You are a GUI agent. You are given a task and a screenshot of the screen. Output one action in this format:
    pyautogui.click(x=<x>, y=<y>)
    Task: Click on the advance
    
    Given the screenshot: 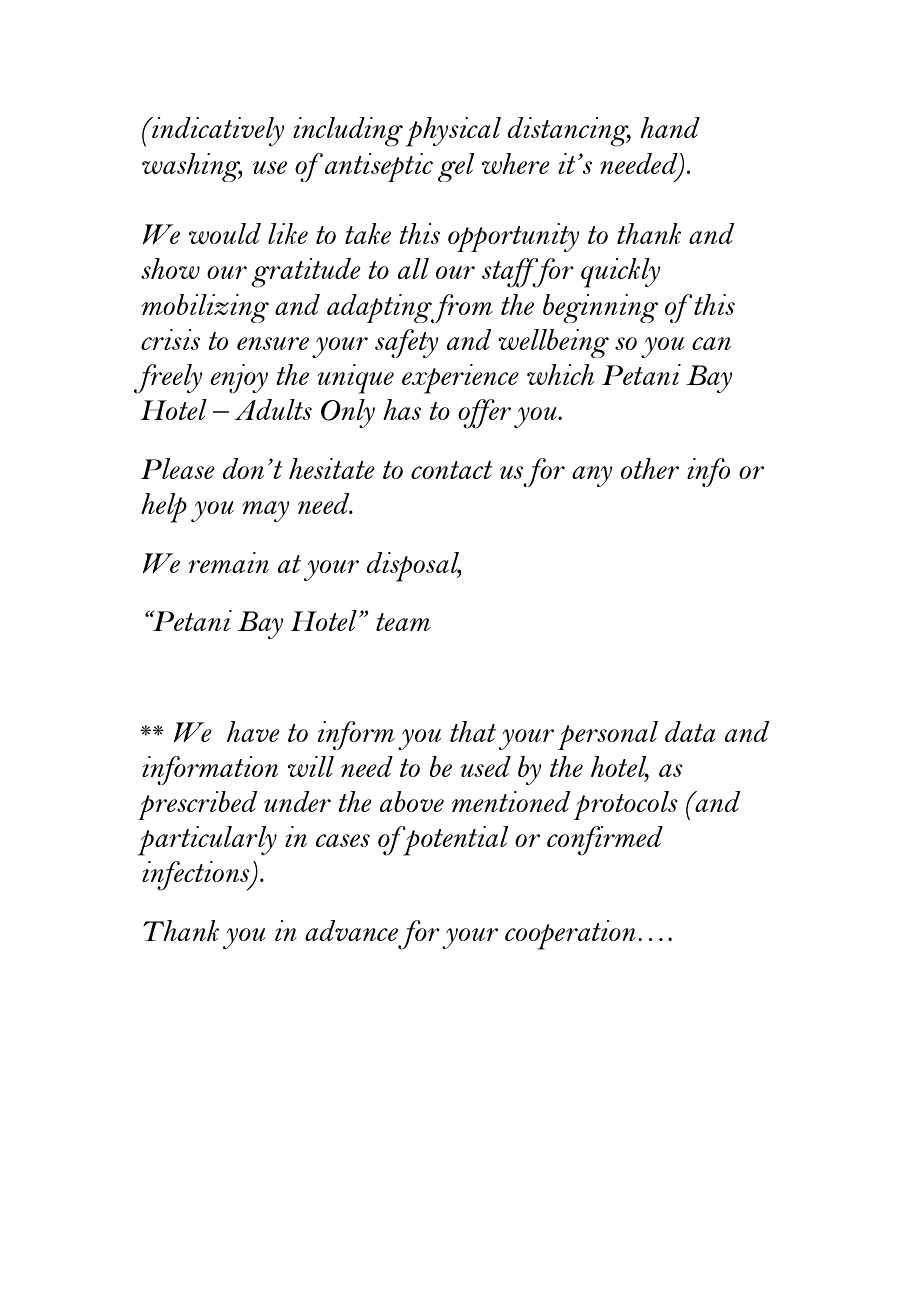 What is the action you would take?
    pyautogui.click(x=351, y=930)
